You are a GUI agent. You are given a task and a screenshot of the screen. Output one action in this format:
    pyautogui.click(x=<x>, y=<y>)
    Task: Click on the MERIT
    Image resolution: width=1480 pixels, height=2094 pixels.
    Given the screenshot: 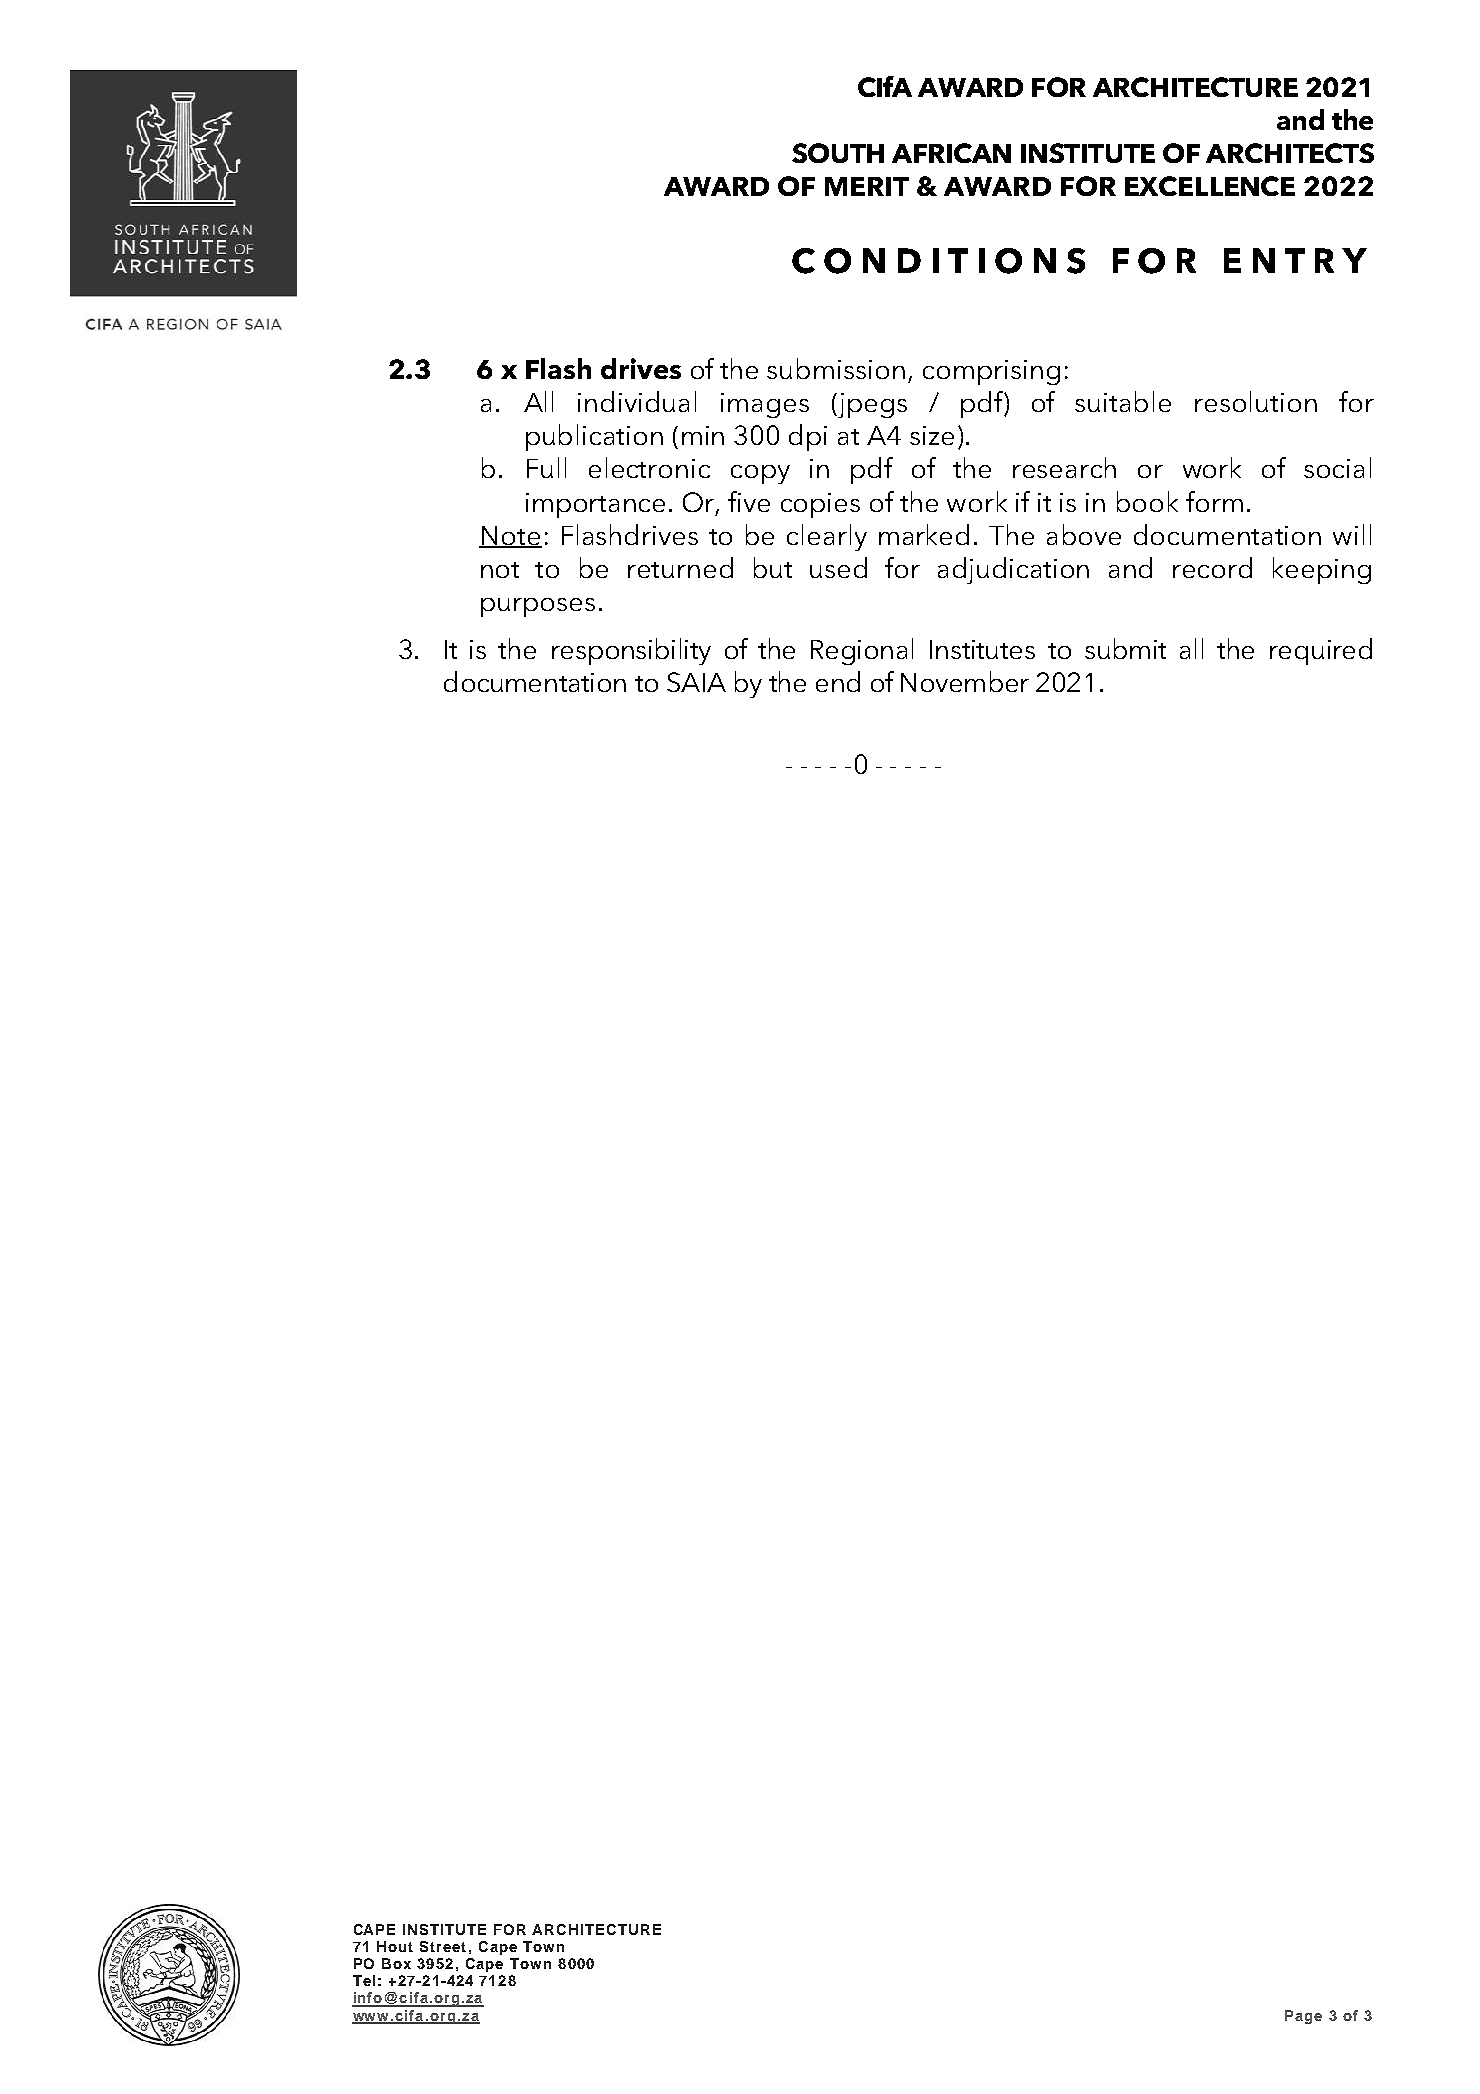 What is the action you would take?
    pyautogui.click(x=867, y=186)
